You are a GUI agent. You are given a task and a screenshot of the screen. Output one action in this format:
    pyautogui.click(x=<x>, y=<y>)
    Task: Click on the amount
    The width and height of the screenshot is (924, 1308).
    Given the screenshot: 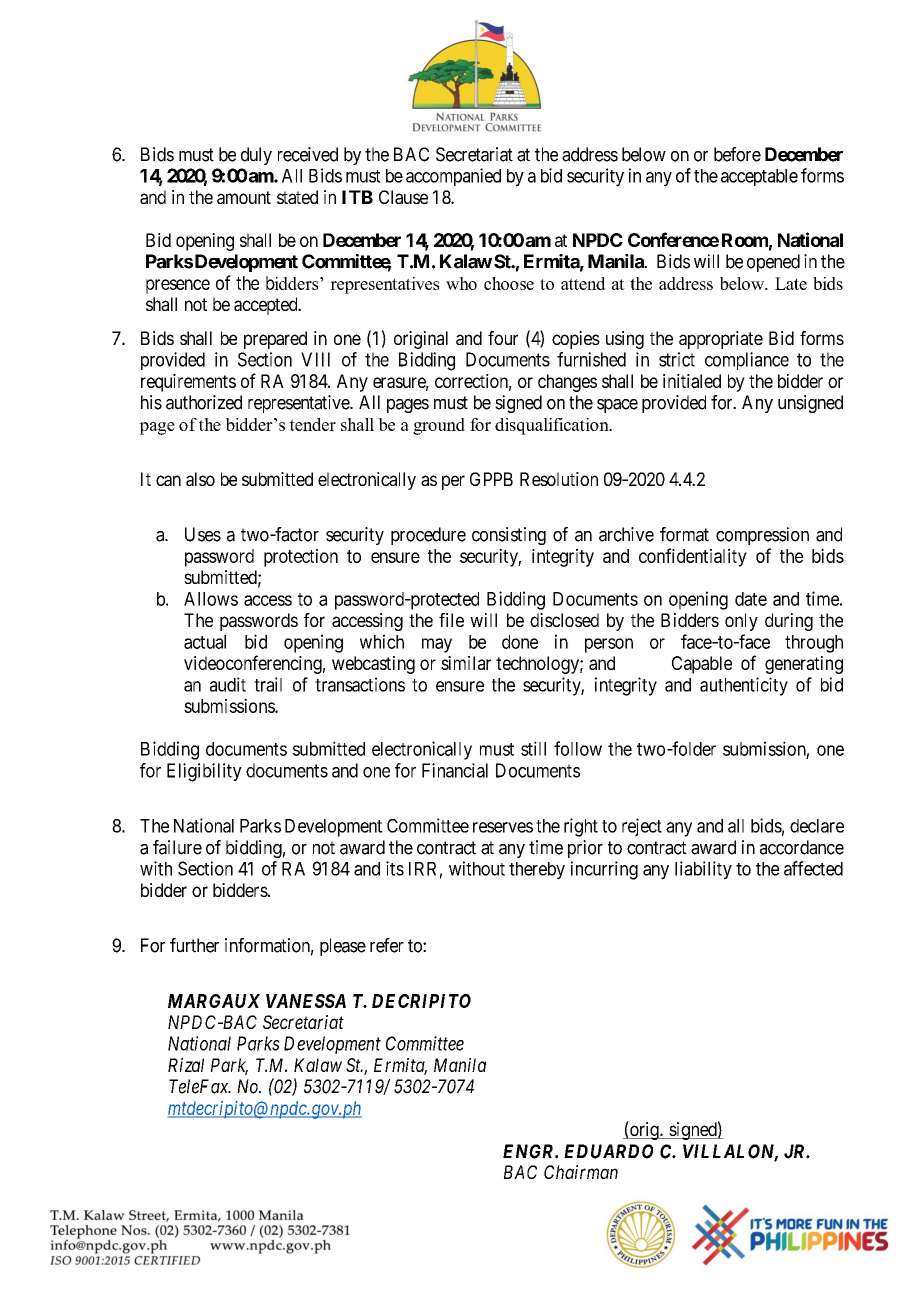 What is the action you would take?
    pyautogui.click(x=244, y=197)
